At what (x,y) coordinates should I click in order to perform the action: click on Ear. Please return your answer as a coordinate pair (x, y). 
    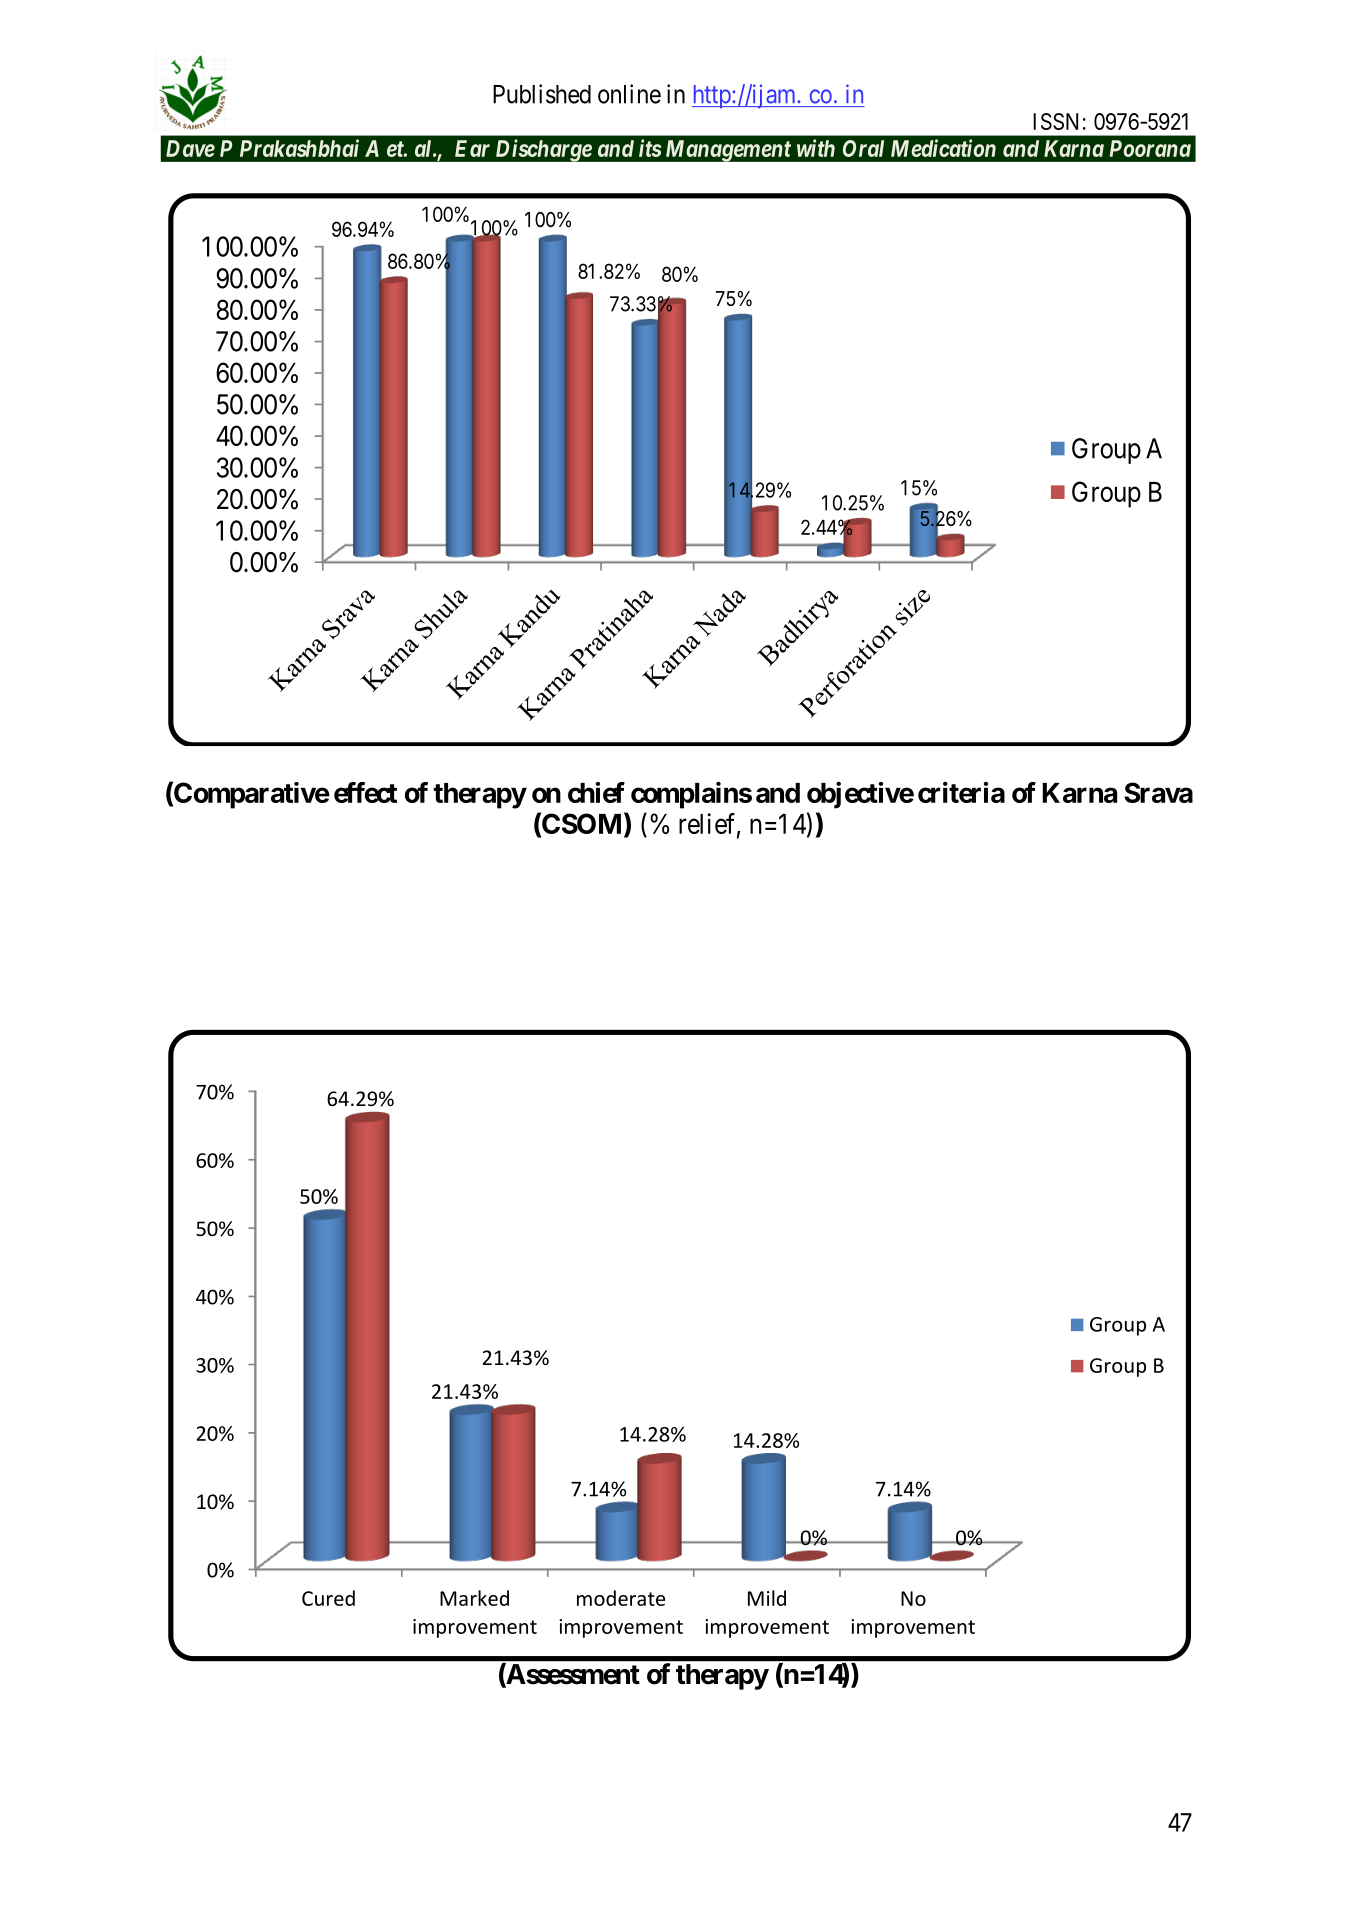
    Looking at the image, I should click on (472, 148).
